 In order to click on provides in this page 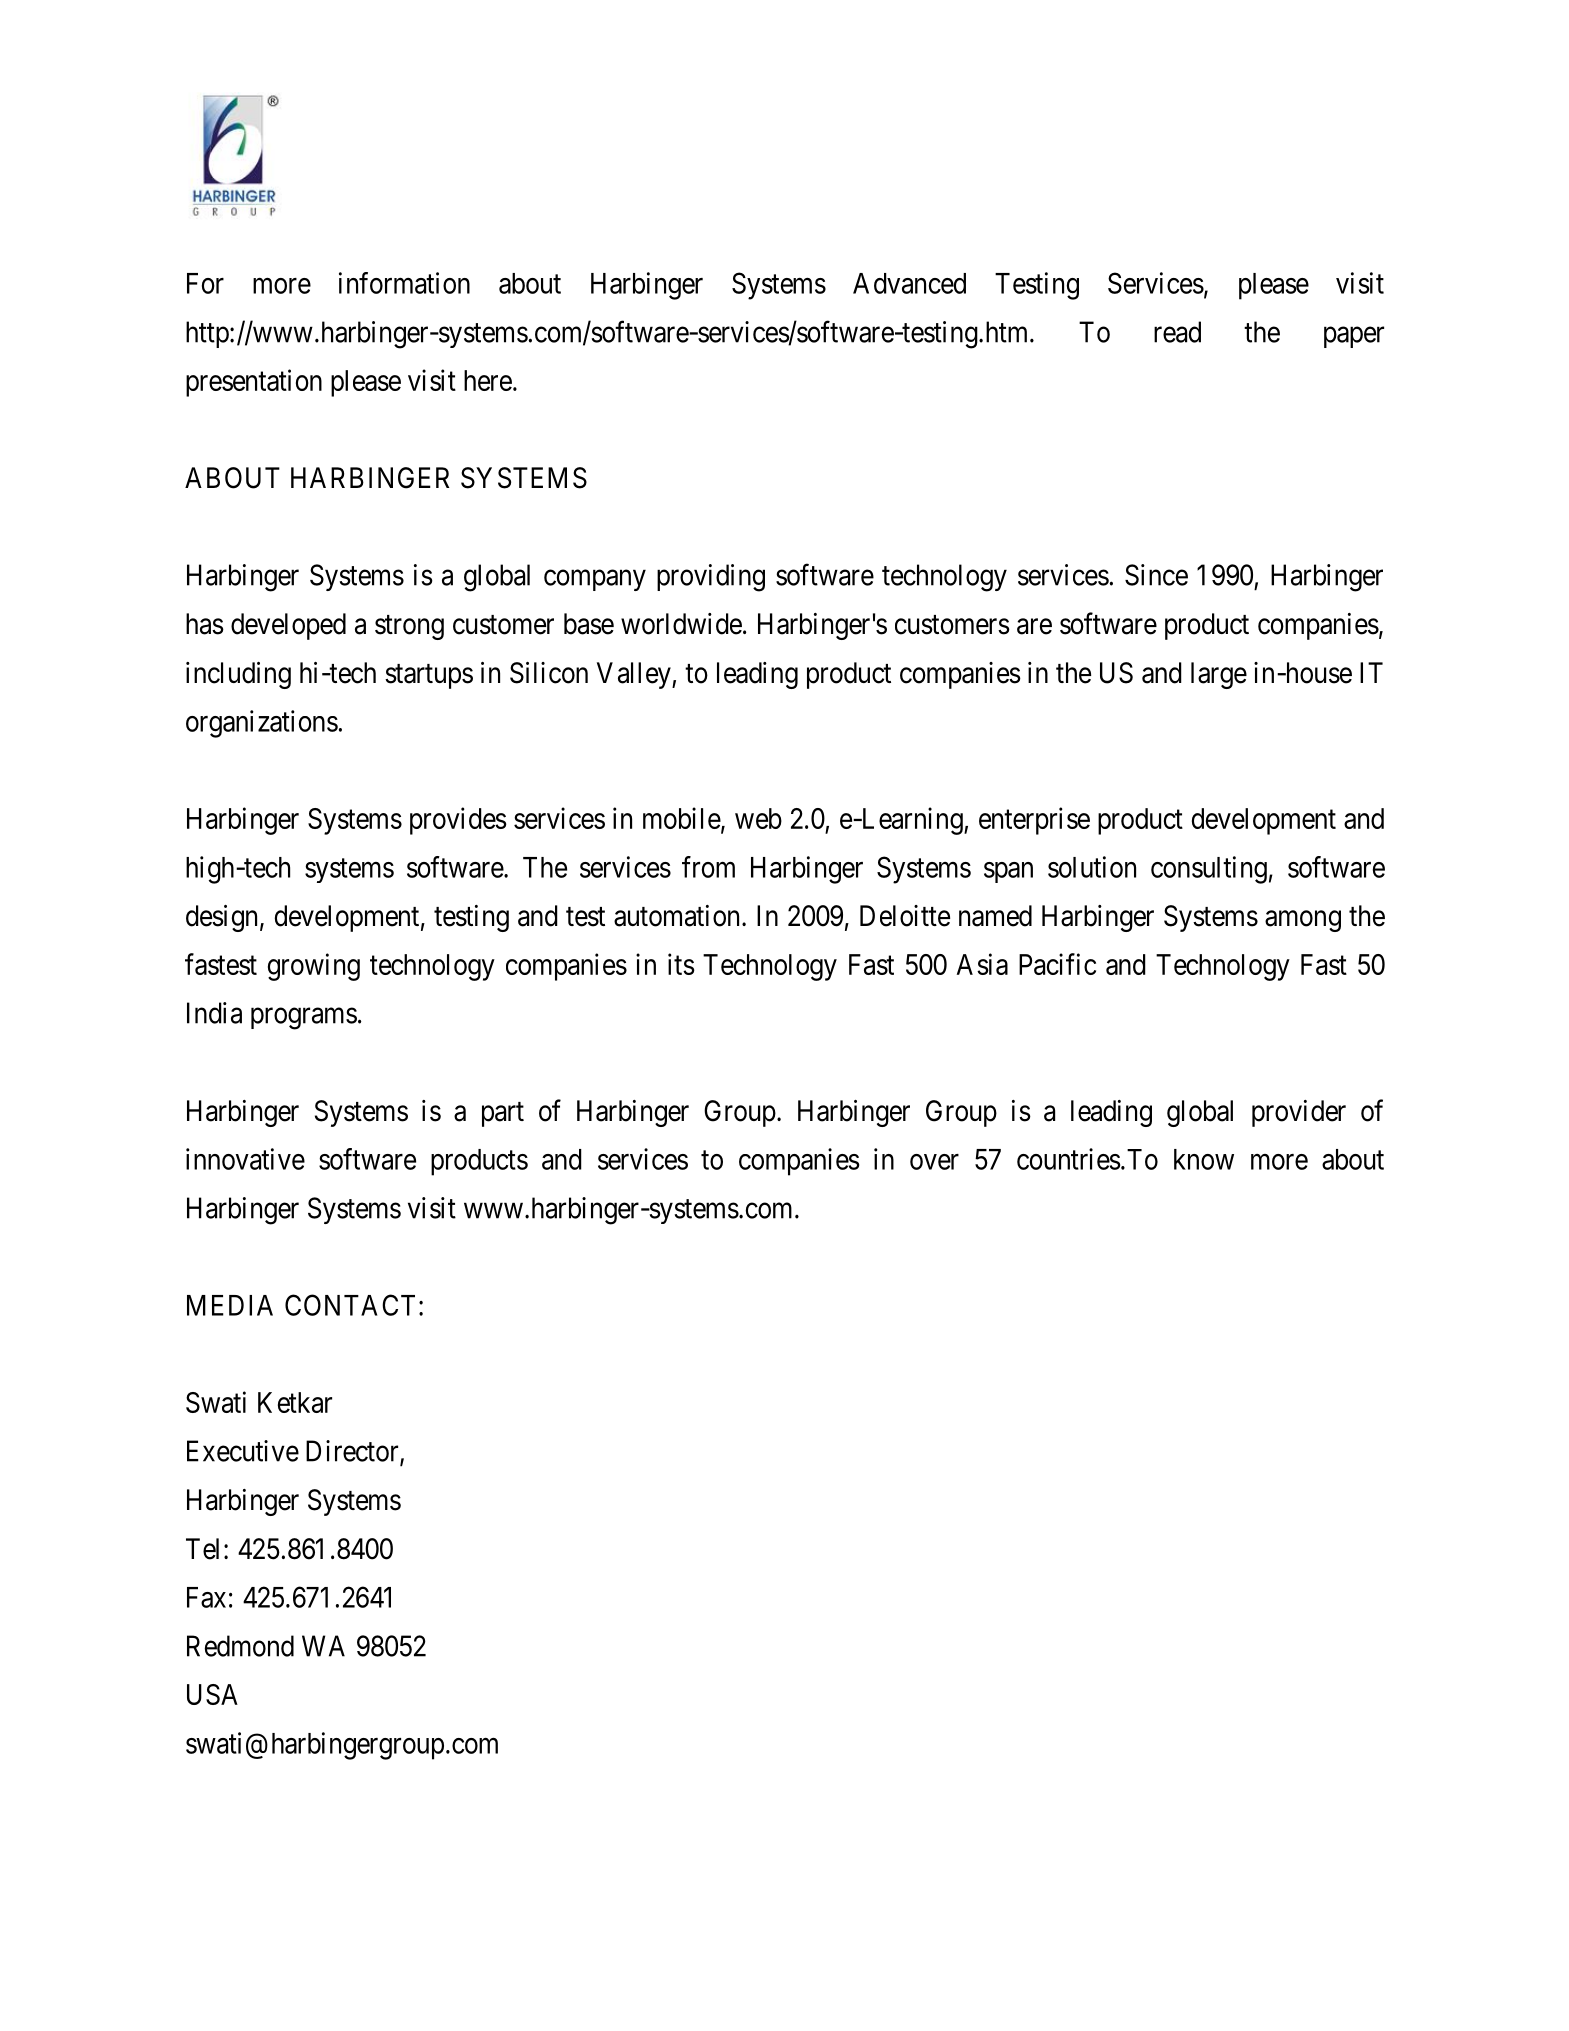, I will do `click(458, 821)`.
